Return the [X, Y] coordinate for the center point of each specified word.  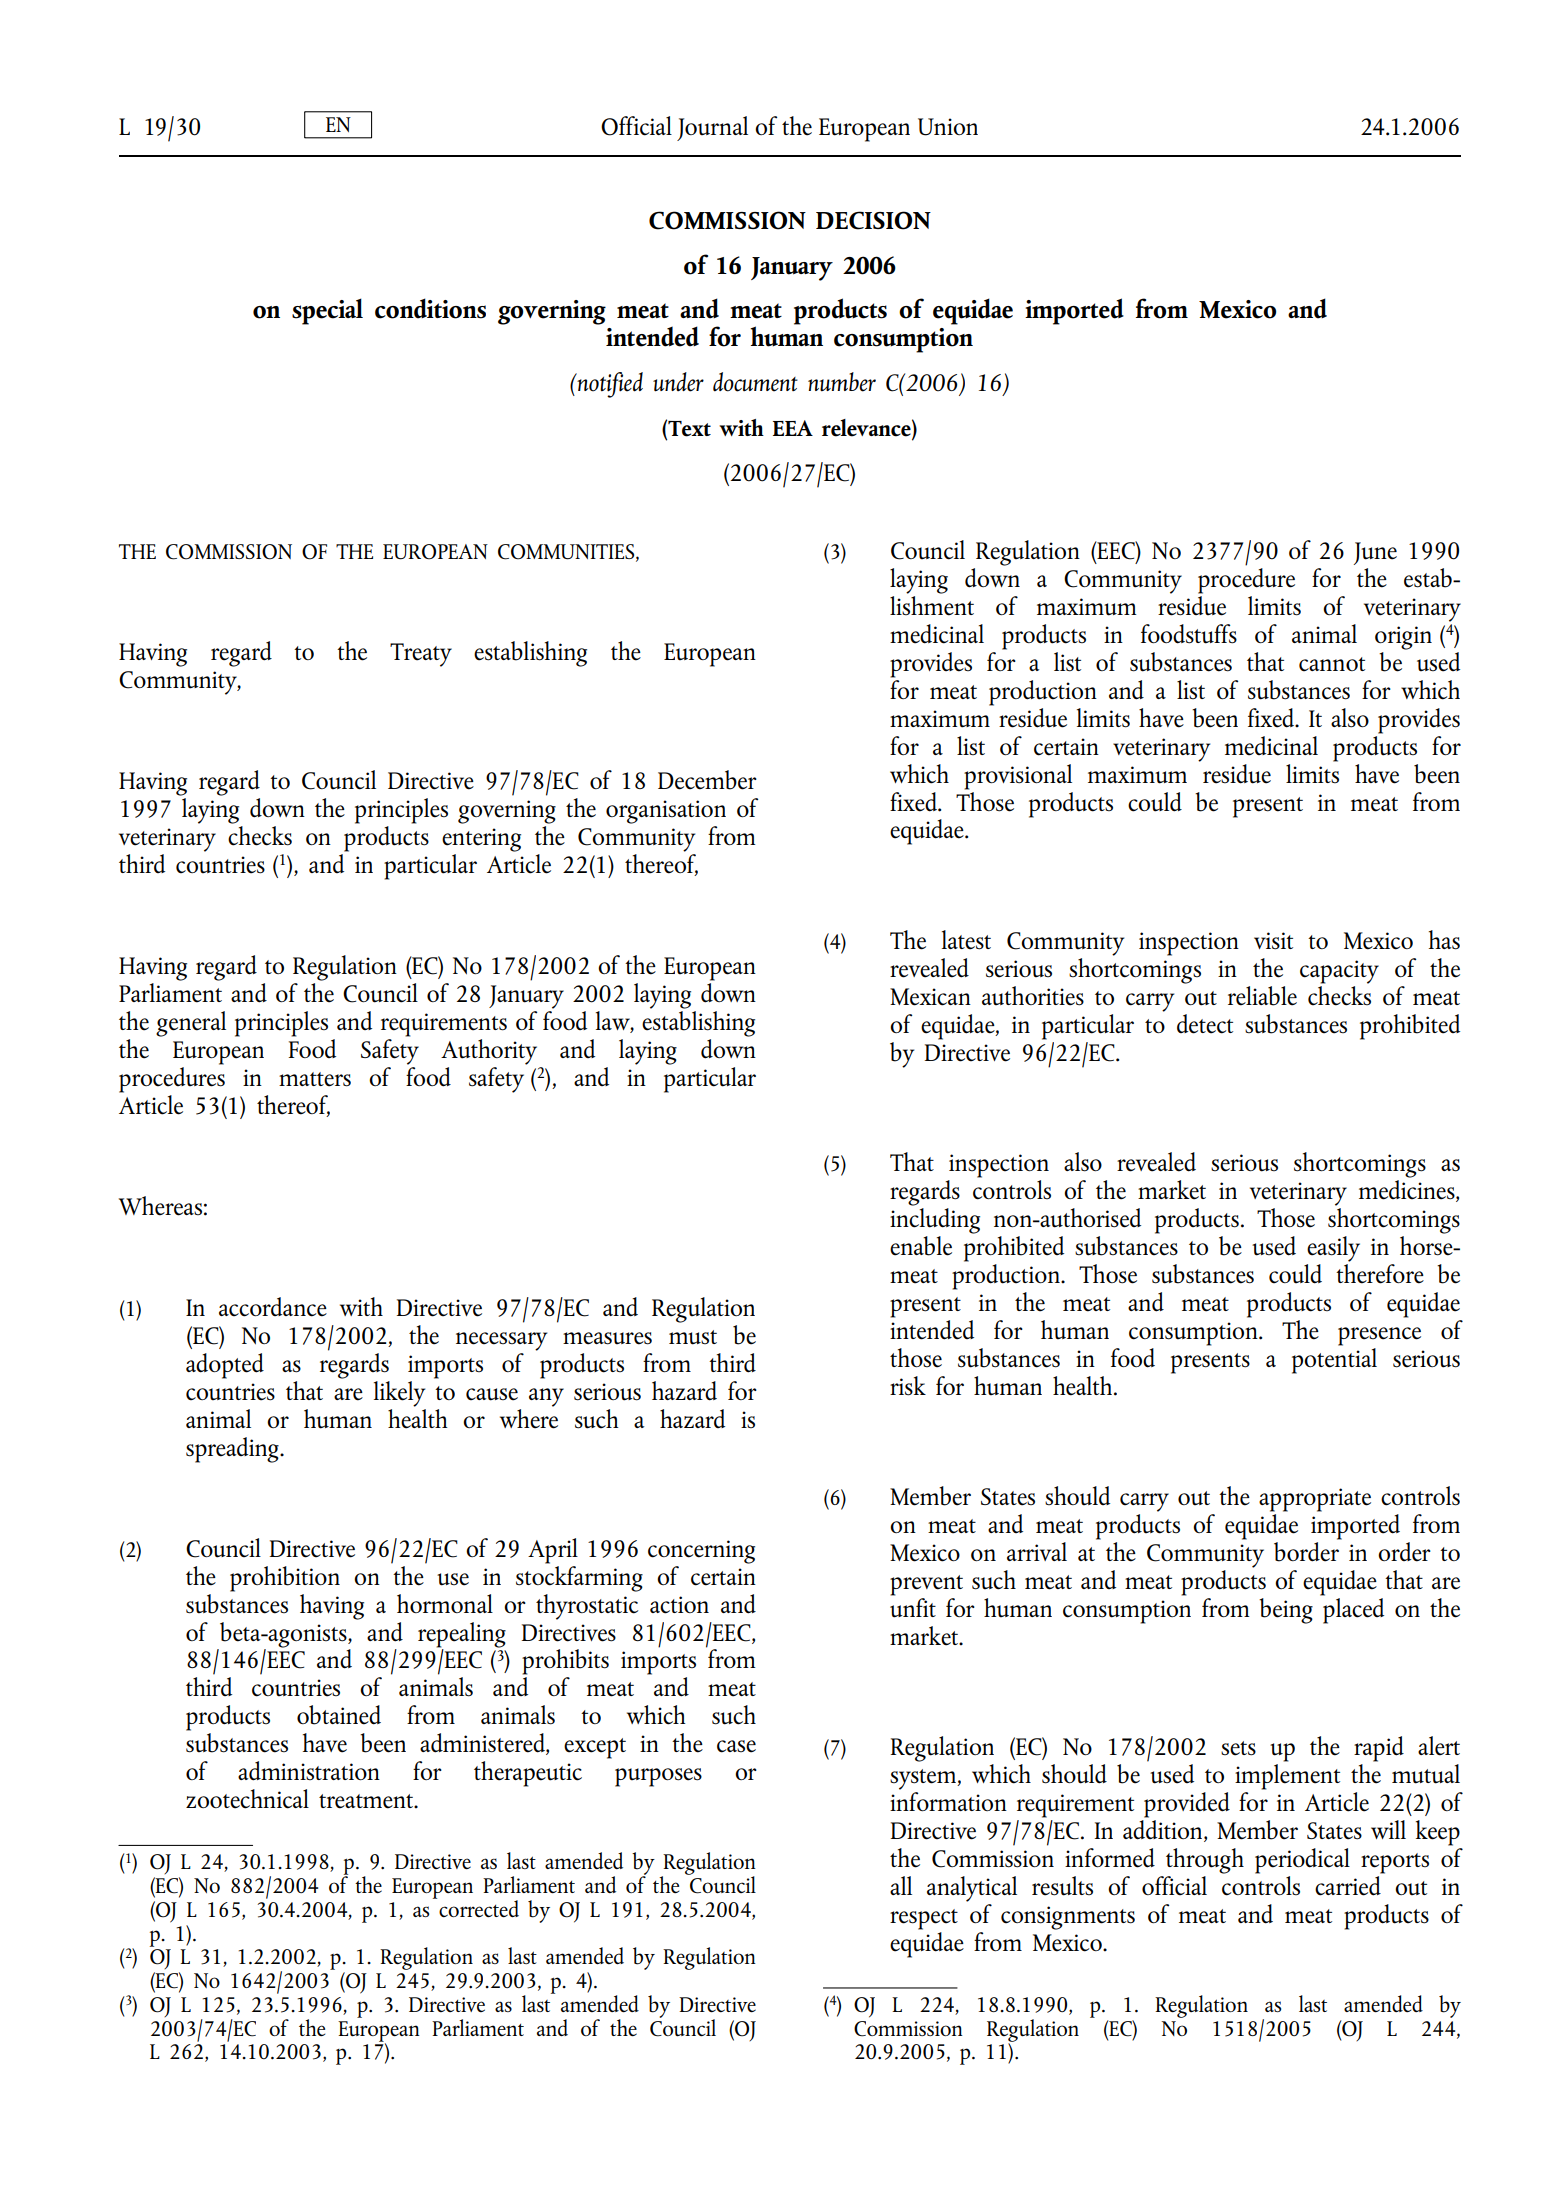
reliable [1262, 996]
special [327, 311]
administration [309, 1771]
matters [315, 1079]
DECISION [873, 220]
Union [948, 127]
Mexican [930, 997]
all [901, 1885]
